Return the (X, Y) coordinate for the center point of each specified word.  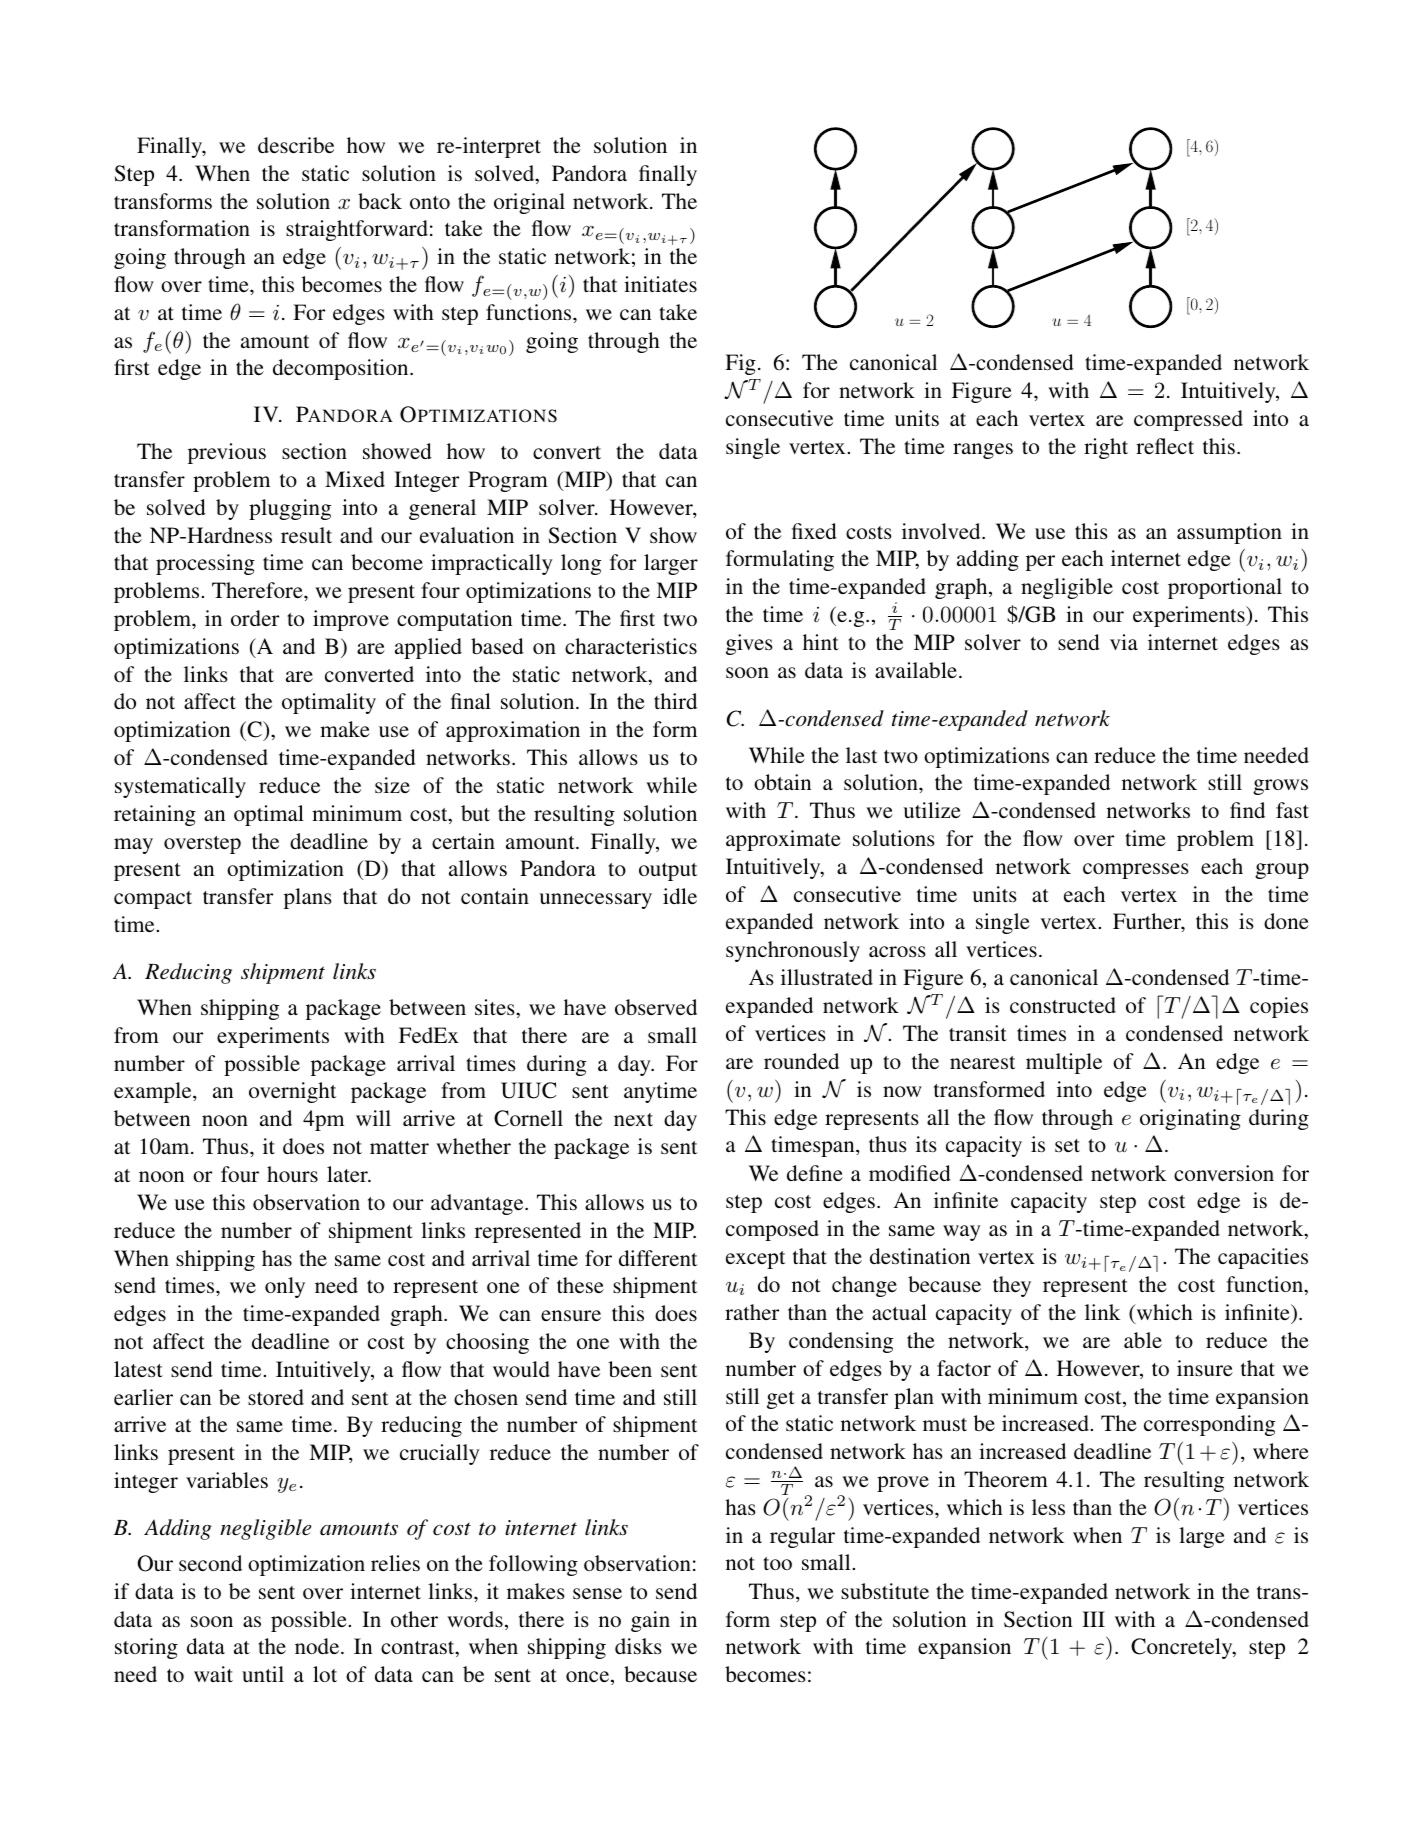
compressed (1188, 420)
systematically (180, 787)
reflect (1165, 446)
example (154, 1092)
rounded (801, 1061)
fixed (814, 531)
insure (1205, 1368)
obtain (782, 782)
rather (752, 1312)
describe (296, 145)
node (318, 1646)
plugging (290, 509)
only (285, 1287)
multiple (1064, 1063)
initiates (660, 284)
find (1247, 810)
